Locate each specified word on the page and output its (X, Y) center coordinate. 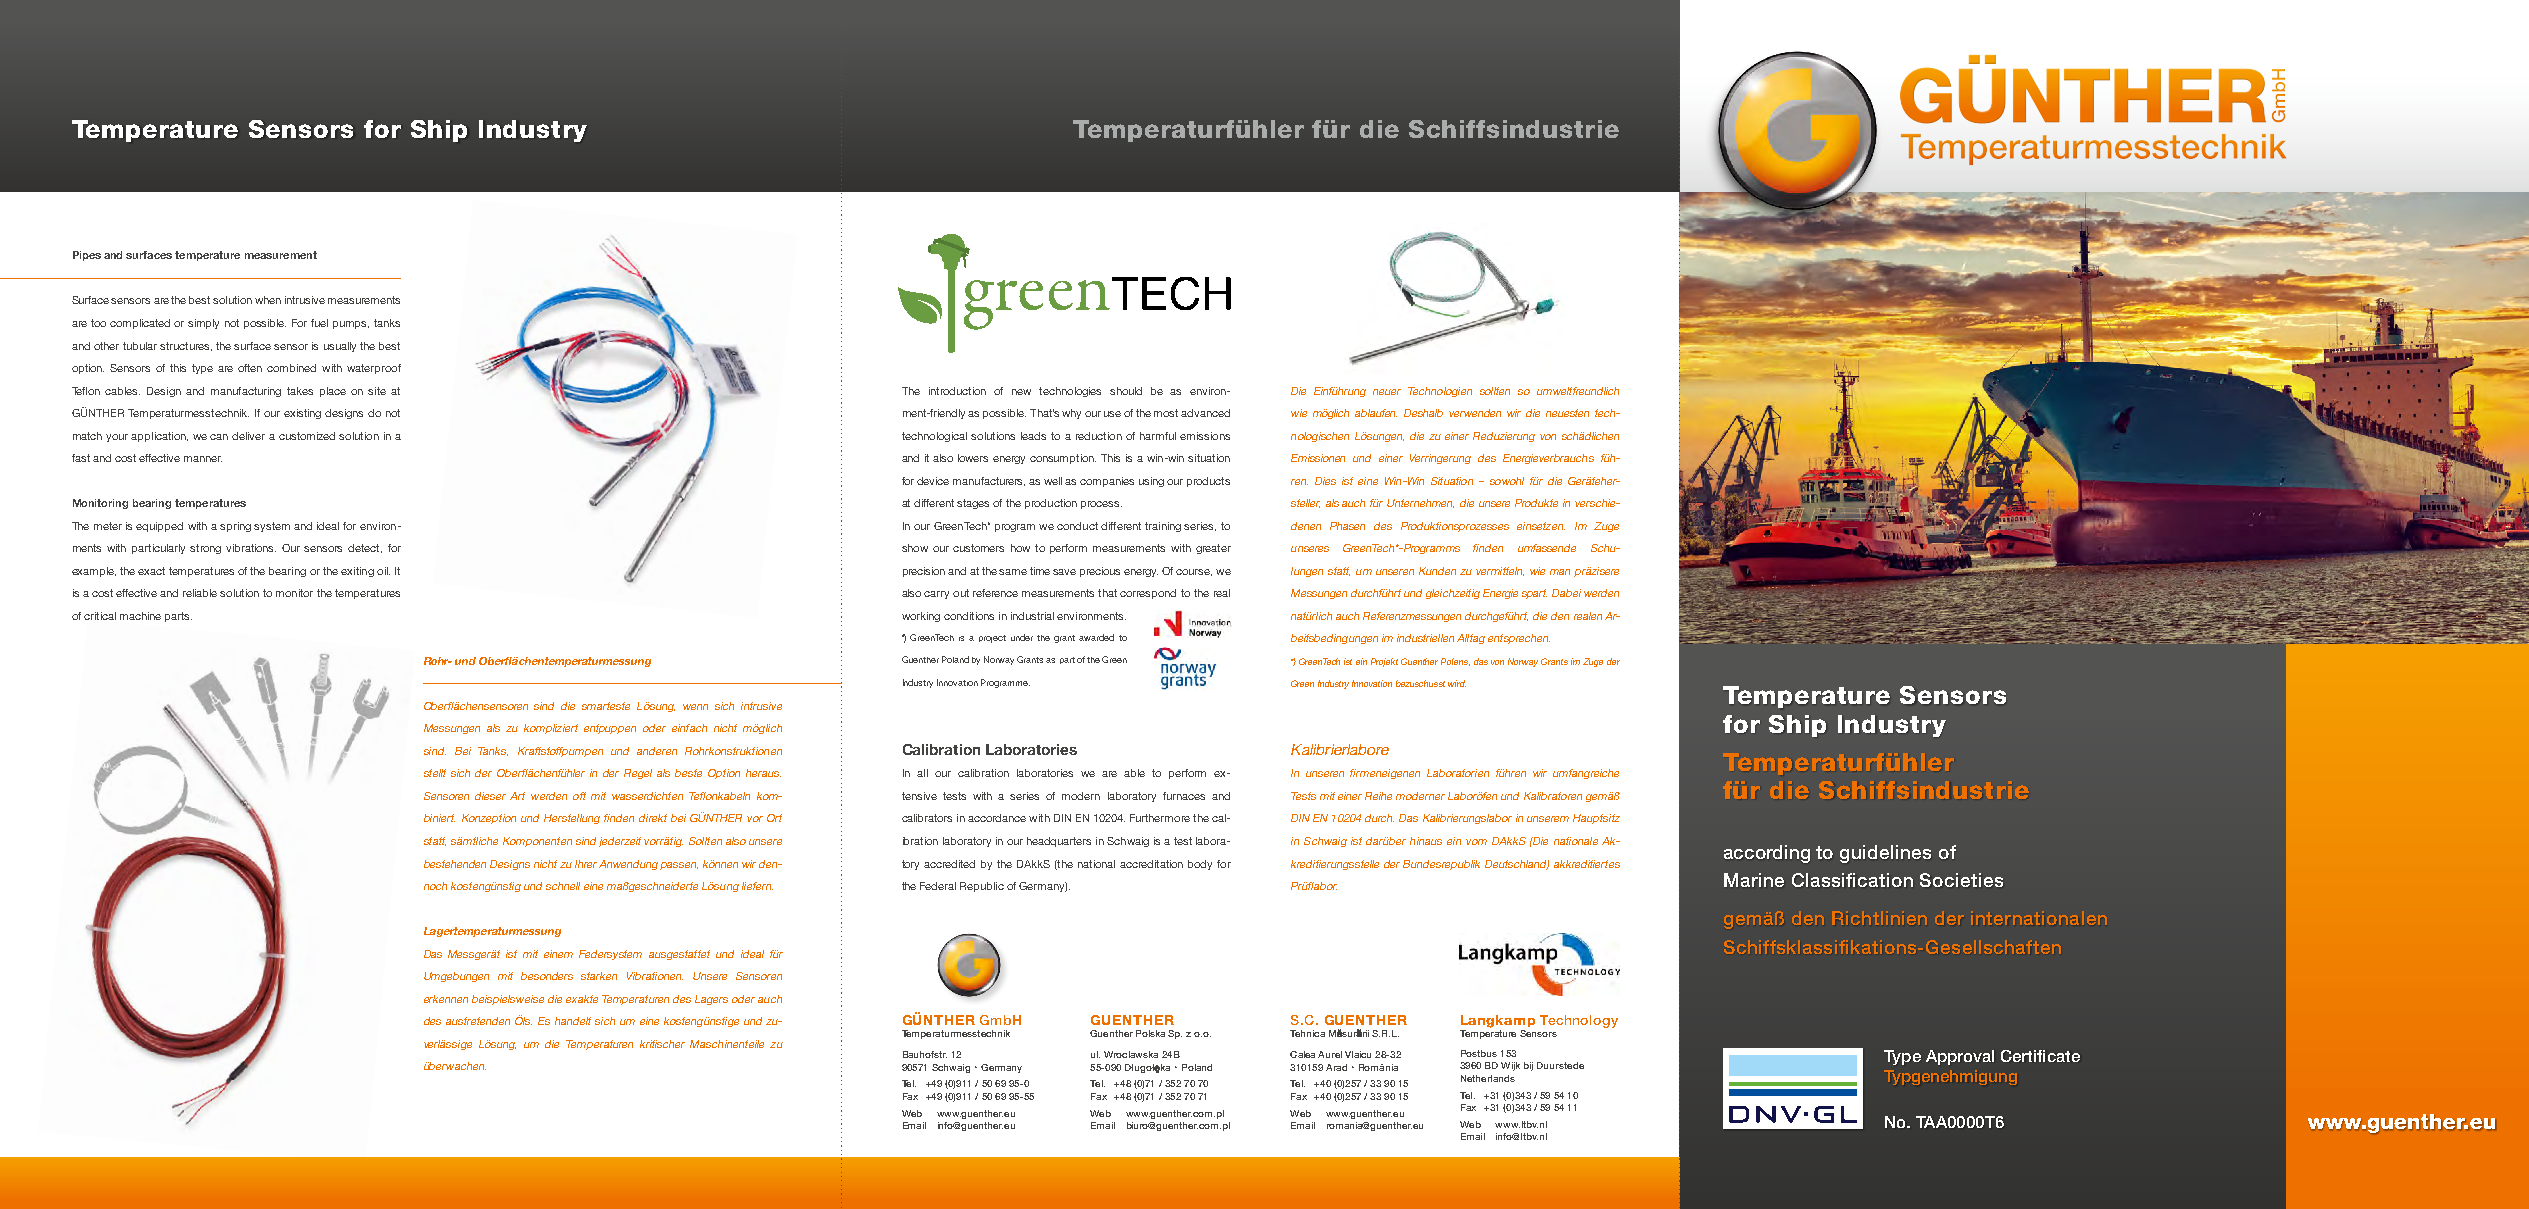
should (1126, 391)
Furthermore (1160, 818)
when (268, 300)
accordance (997, 818)
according (1767, 854)
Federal (938, 886)
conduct (1077, 526)
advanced (1205, 413)
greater (1213, 549)
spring (235, 527)
